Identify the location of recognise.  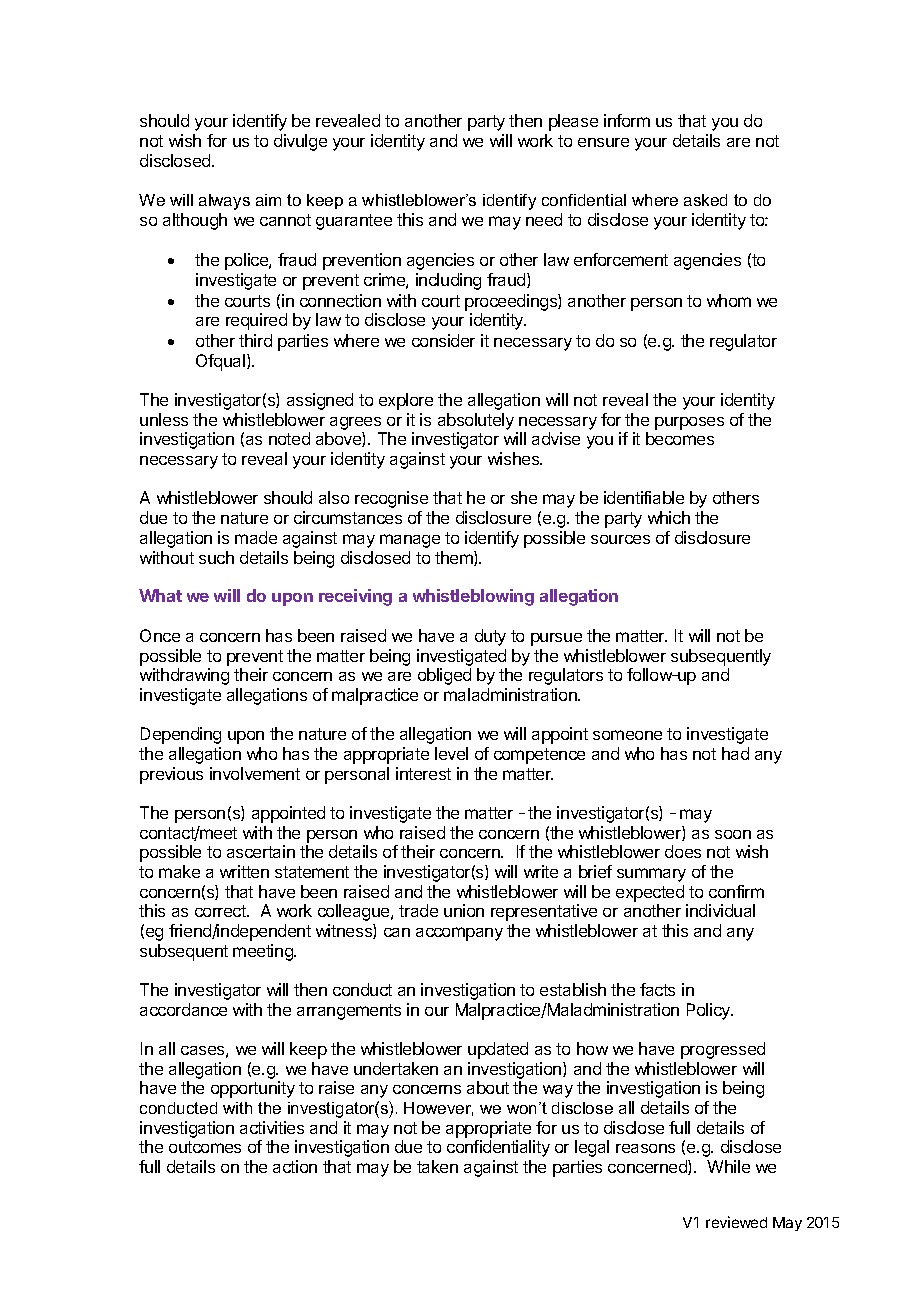
(391, 499).
